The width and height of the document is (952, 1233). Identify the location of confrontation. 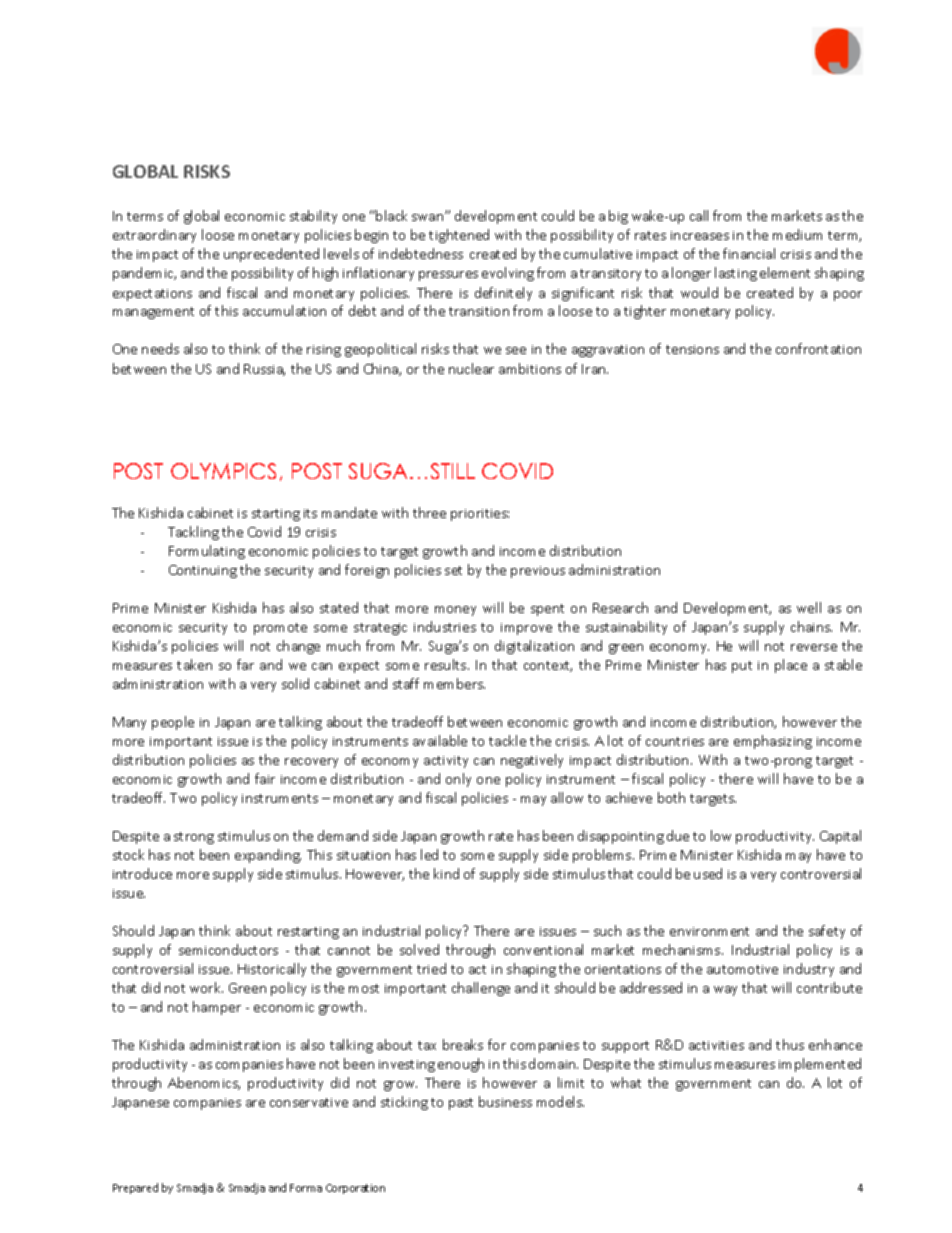
(818, 348).
